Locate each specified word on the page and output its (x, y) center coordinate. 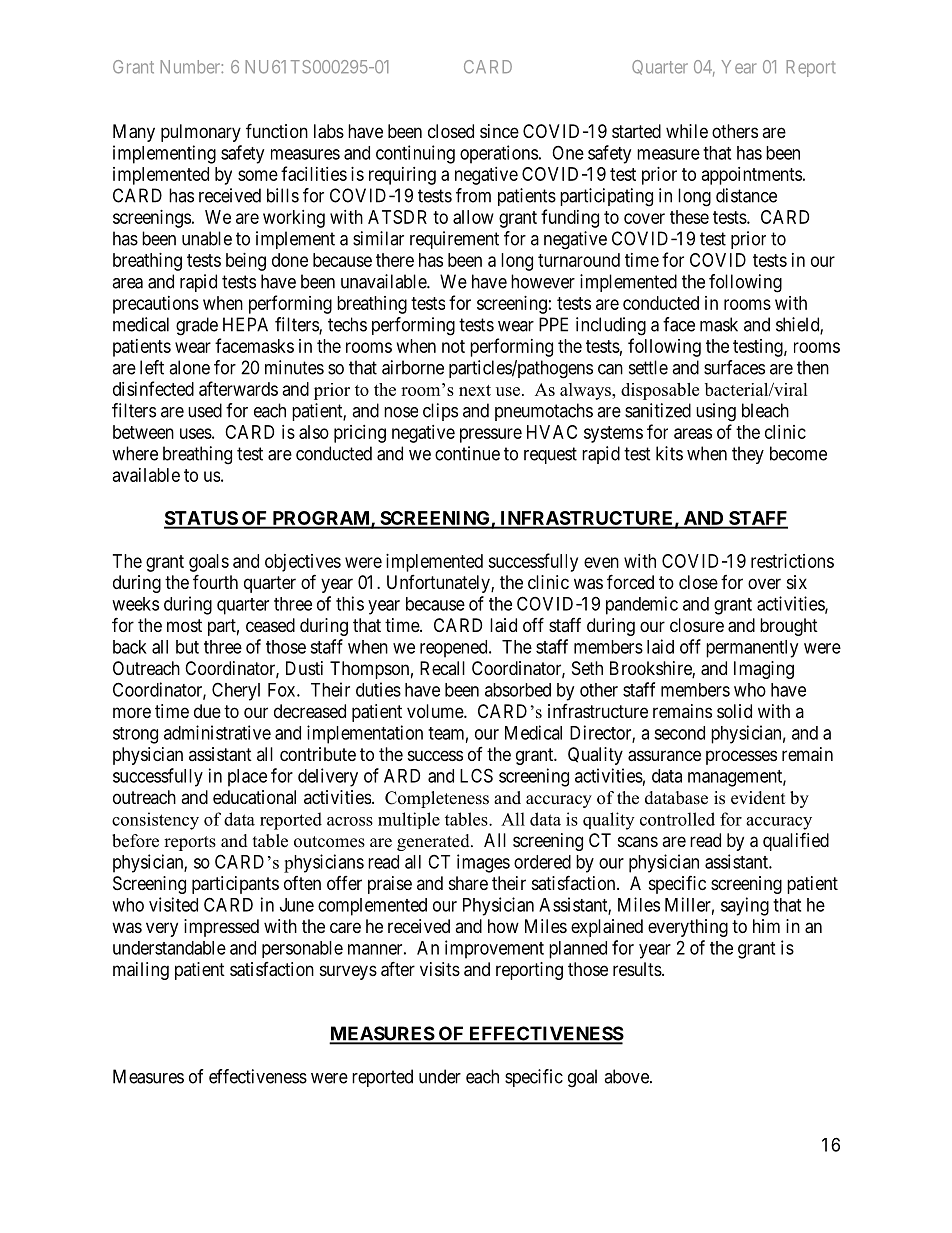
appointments (752, 176)
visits (440, 969)
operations (499, 154)
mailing (141, 971)
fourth (215, 581)
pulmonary (201, 133)
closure (697, 625)
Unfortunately (439, 584)
